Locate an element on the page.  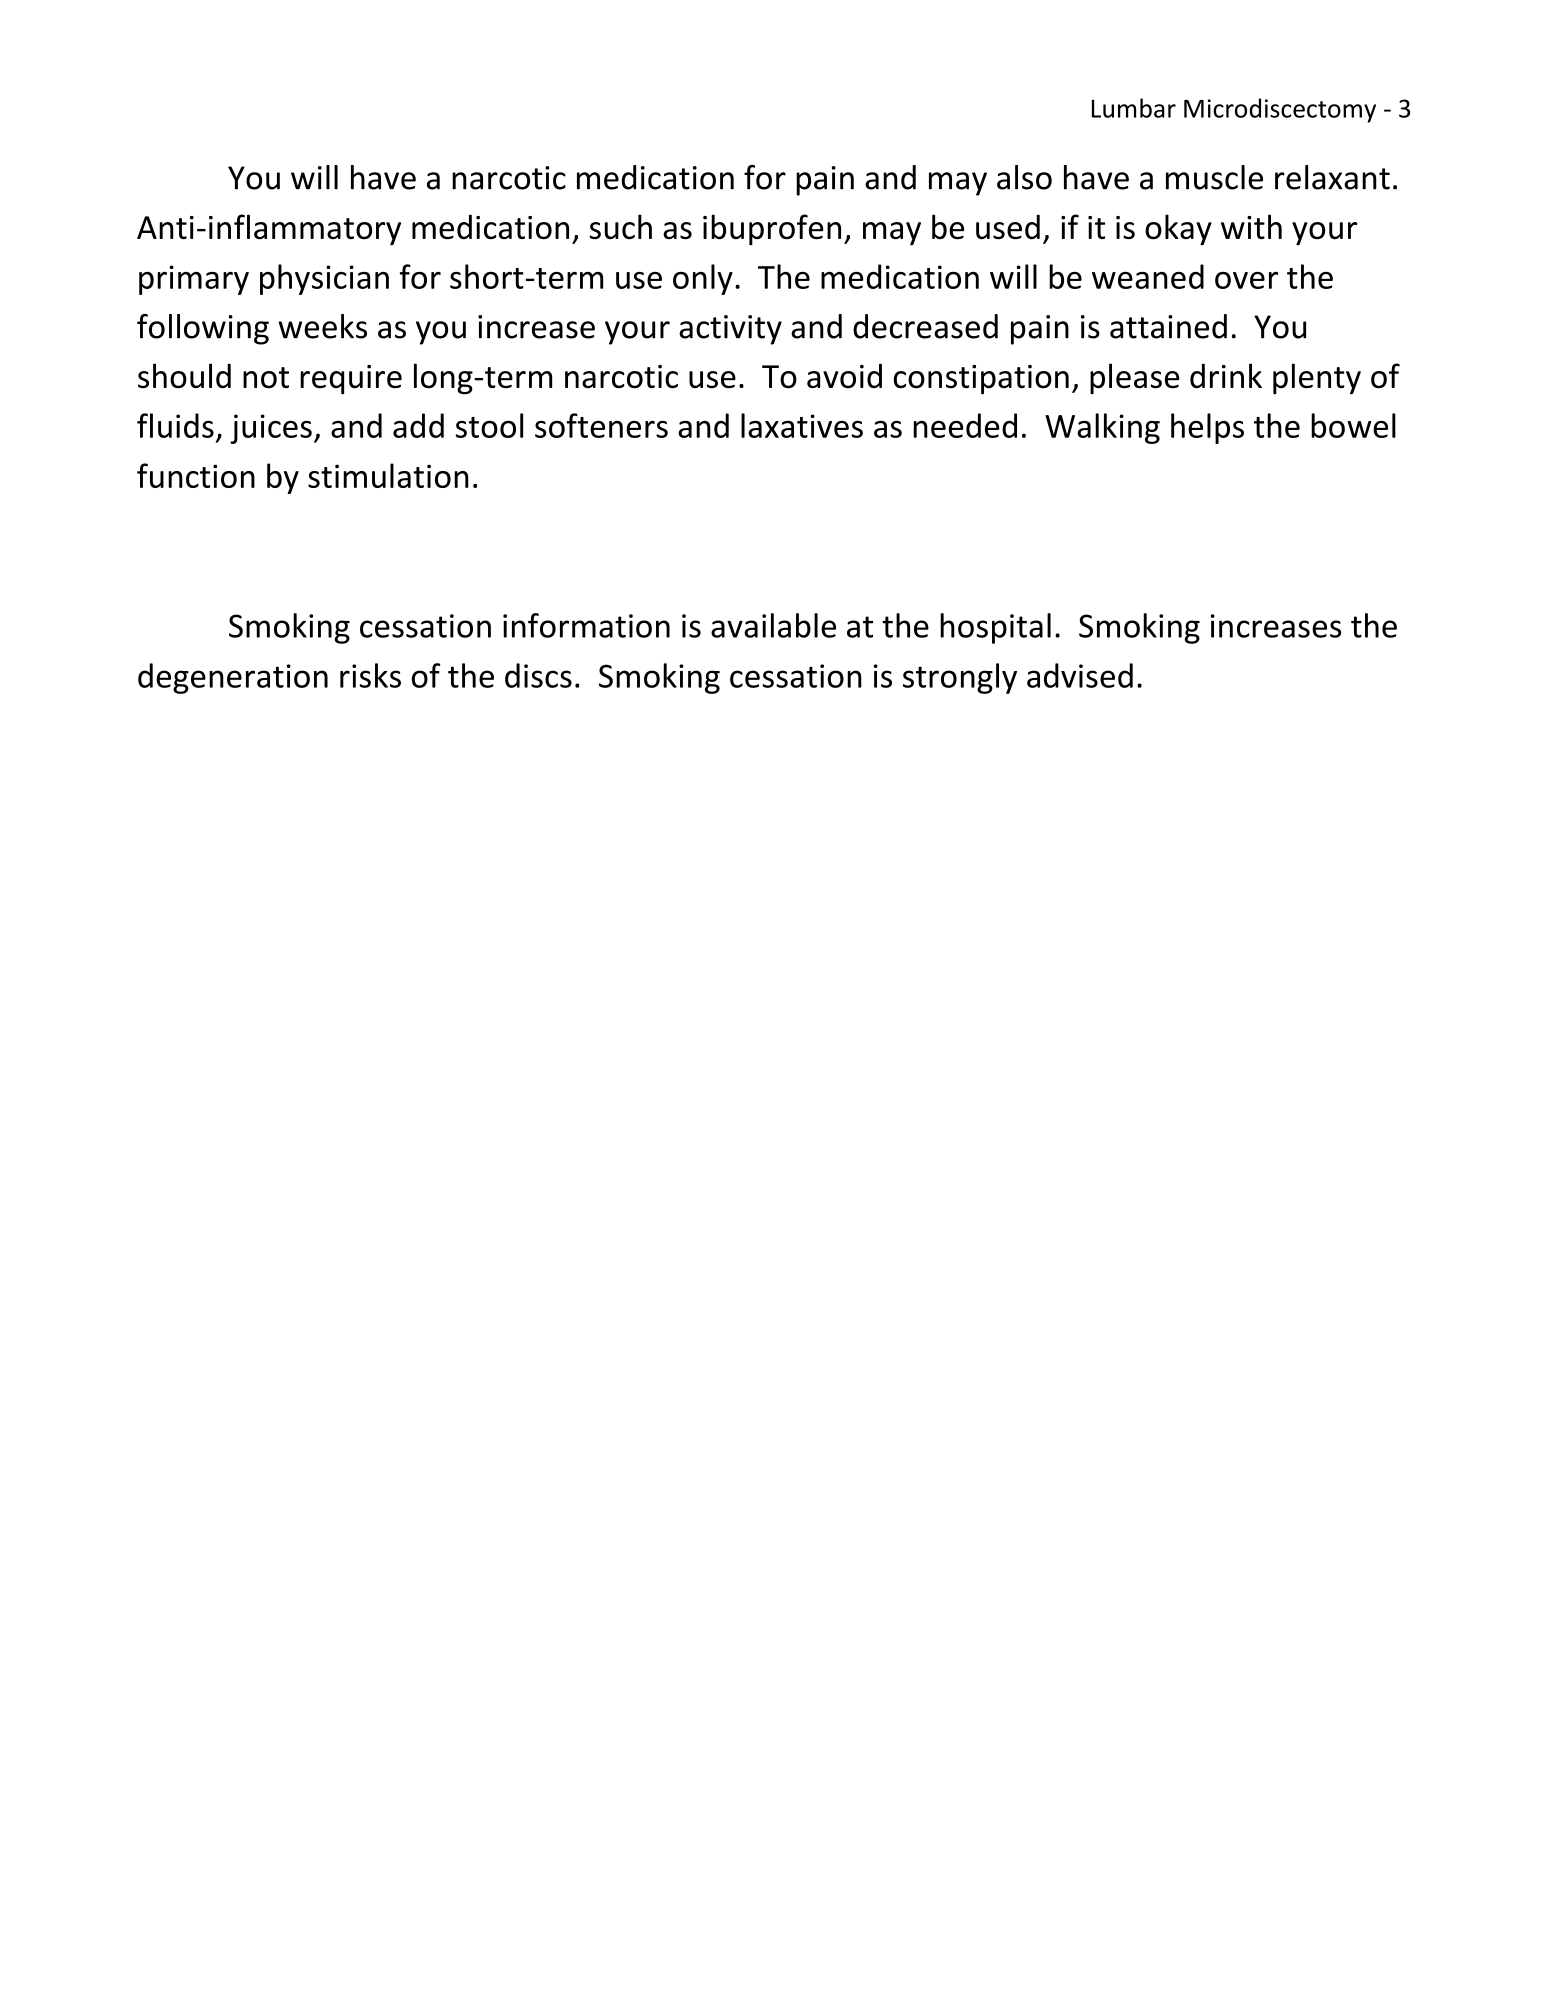
over is located at coordinates (1246, 280).
